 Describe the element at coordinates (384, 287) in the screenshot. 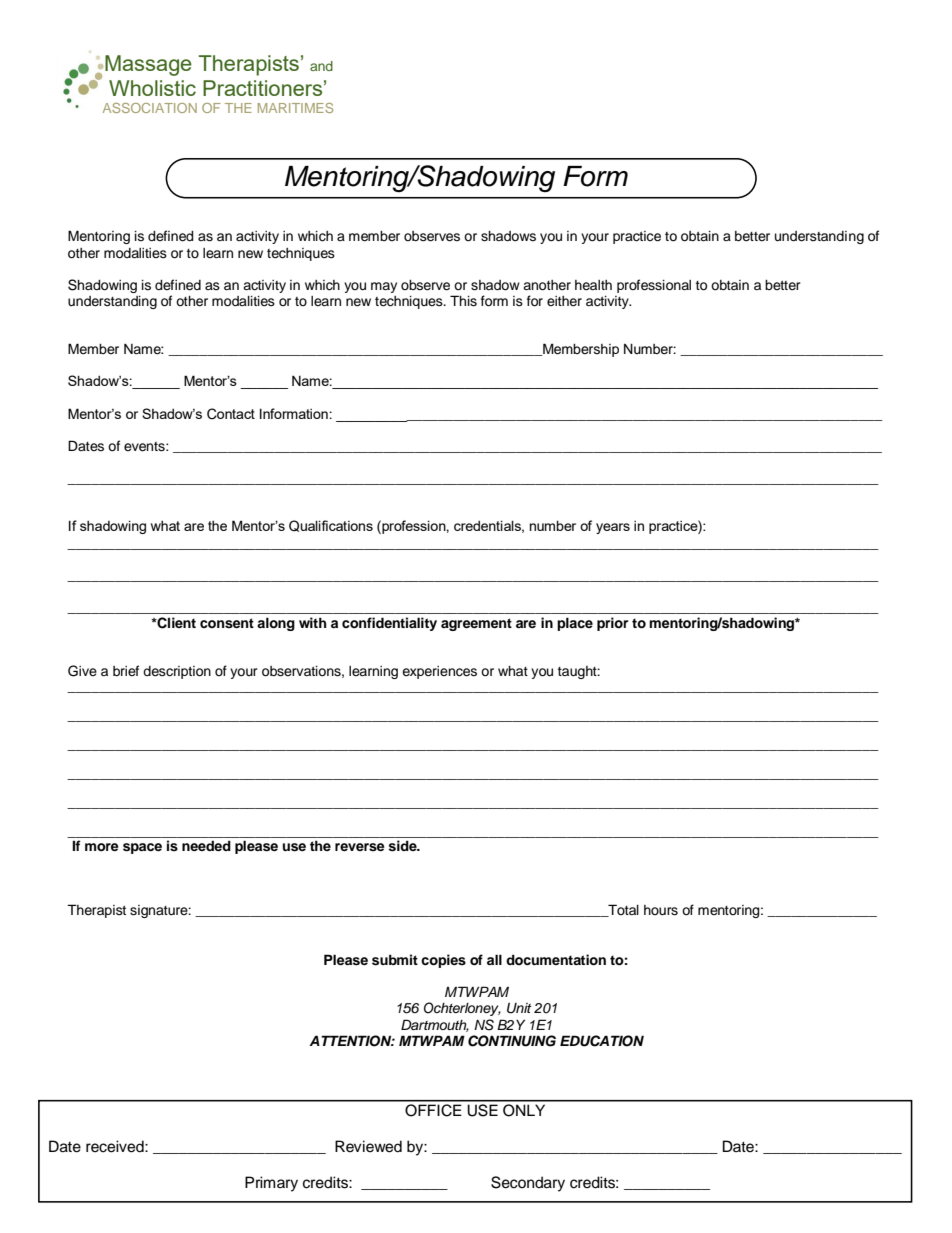

I see `may` at that location.
